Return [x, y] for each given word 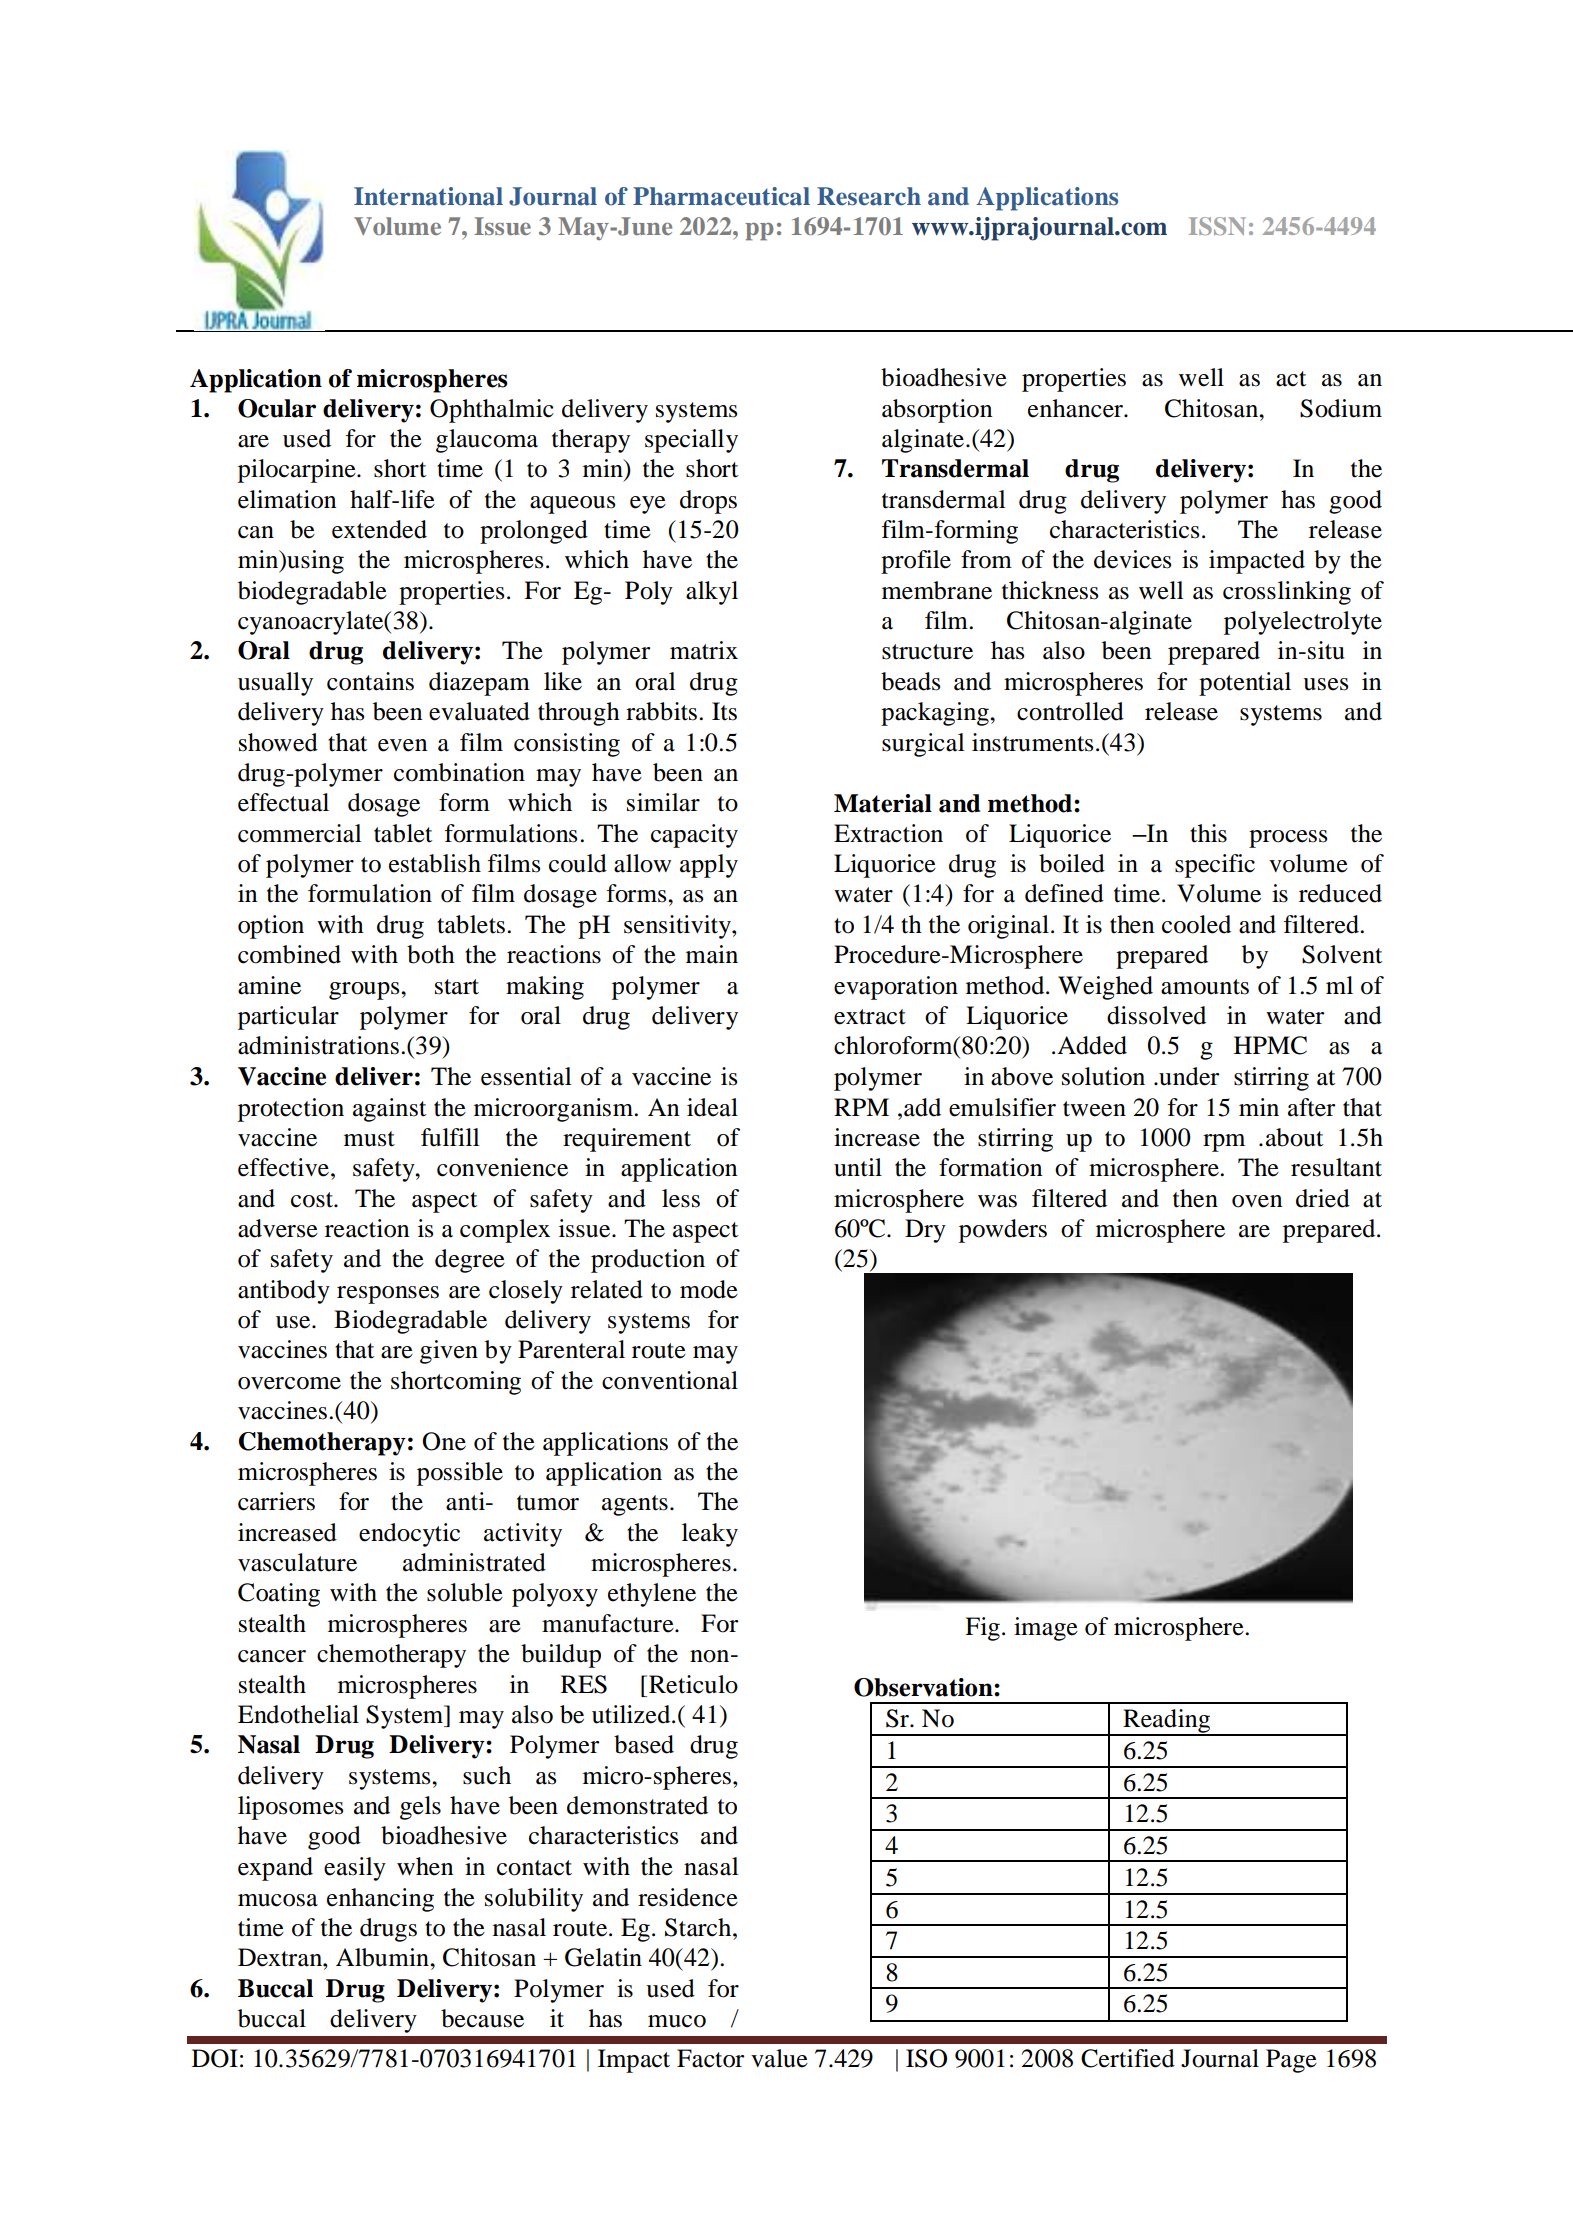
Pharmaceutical [721, 196]
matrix [704, 650]
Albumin [383, 1957]
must [369, 1139]
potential [1245, 684]
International [428, 196]
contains [370, 681]
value [779, 2058]
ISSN [1217, 226]
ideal [712, 1107]
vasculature [297, 1562]
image [1046, 1629]
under [1188, 1076]
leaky [710, 1535]
